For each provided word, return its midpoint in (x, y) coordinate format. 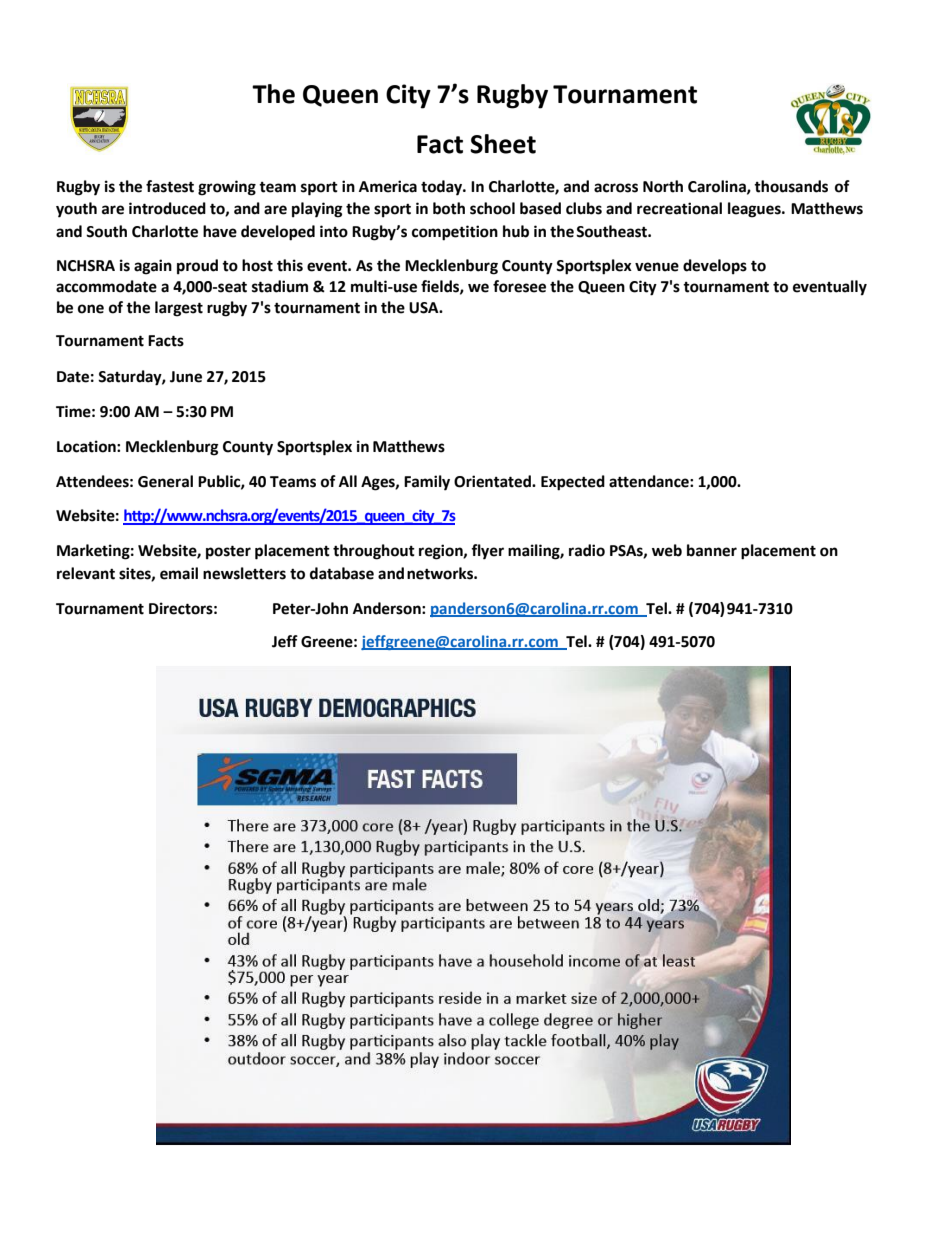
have (220, 231)
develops (715, 267)
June (186, 377)
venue (657, 267)
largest (179, 309)
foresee (519, 286)
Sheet (503, 144)
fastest (170, 186)
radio (587, 550)
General (165, 481)
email (179, 573)
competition (455, 233)
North (663, 186)
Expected (573, 483)
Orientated (493, 481)
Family (427, 483)
